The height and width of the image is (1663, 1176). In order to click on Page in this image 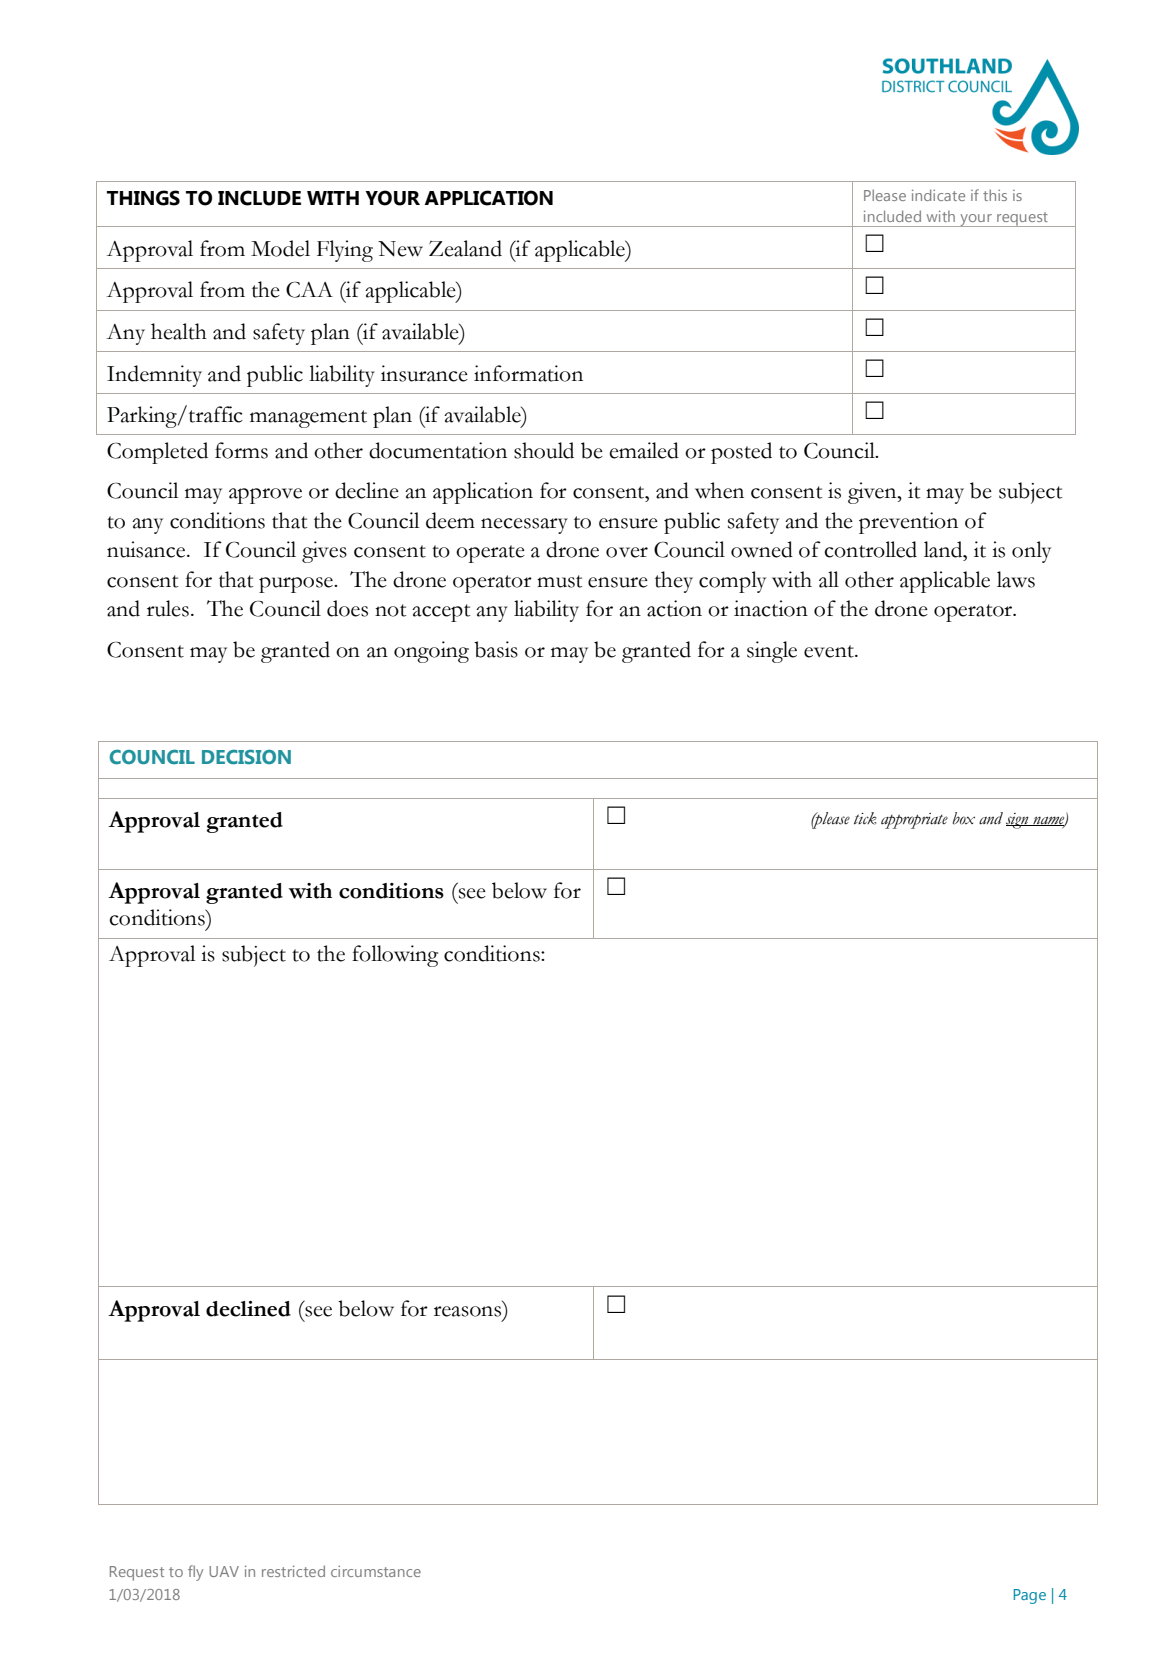, I will do `click(1030, 1596)`.
